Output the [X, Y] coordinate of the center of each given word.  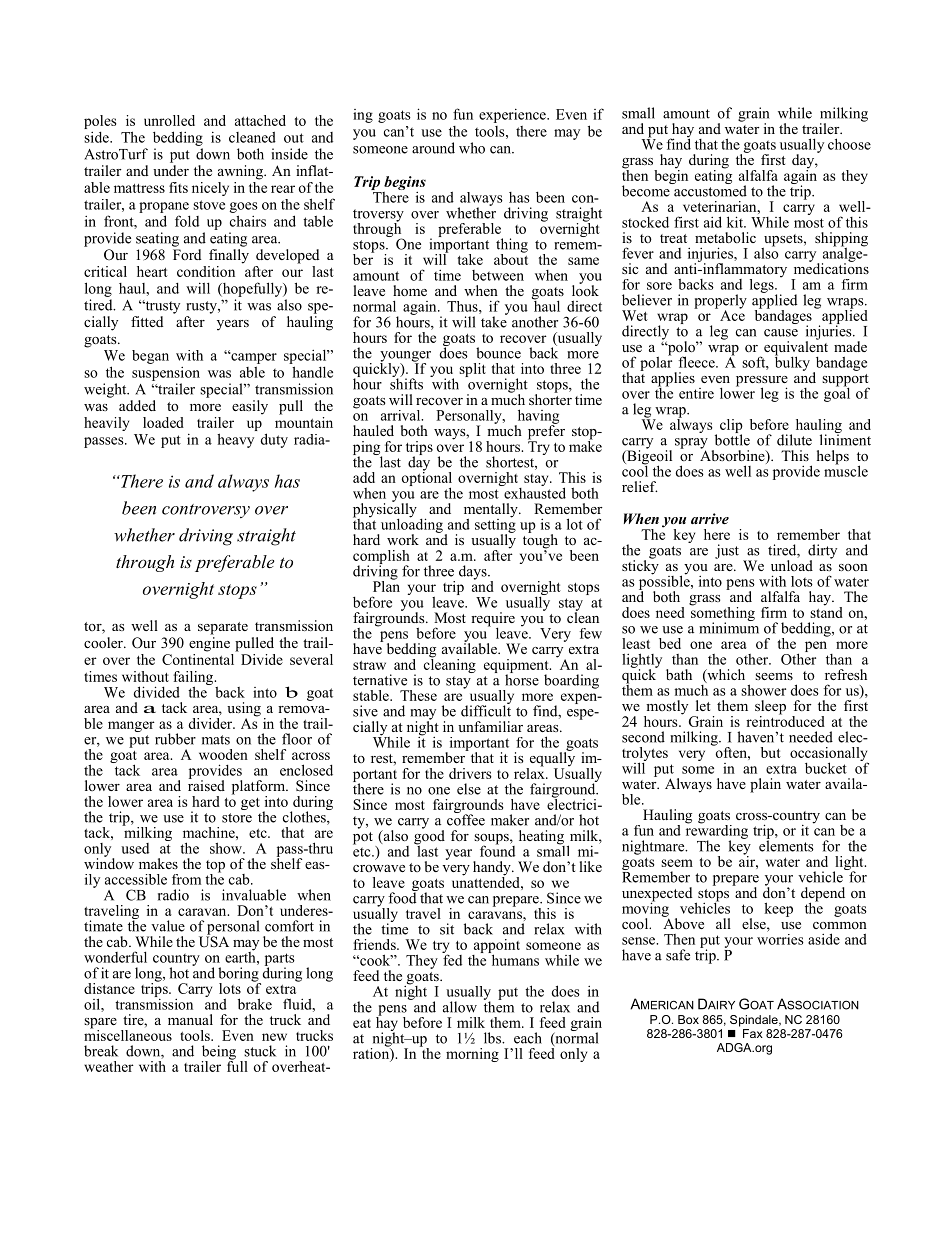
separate [223, 628]
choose [849, 144]
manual [190, 1019]
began [150, 357]
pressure [762, 382]
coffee [466, 819]
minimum [729, 627]
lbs [493, 1038]
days [474, 572]
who [472, 148]
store [237, 818]
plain [765, 785]
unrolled [169, 120]
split [472, 370]
